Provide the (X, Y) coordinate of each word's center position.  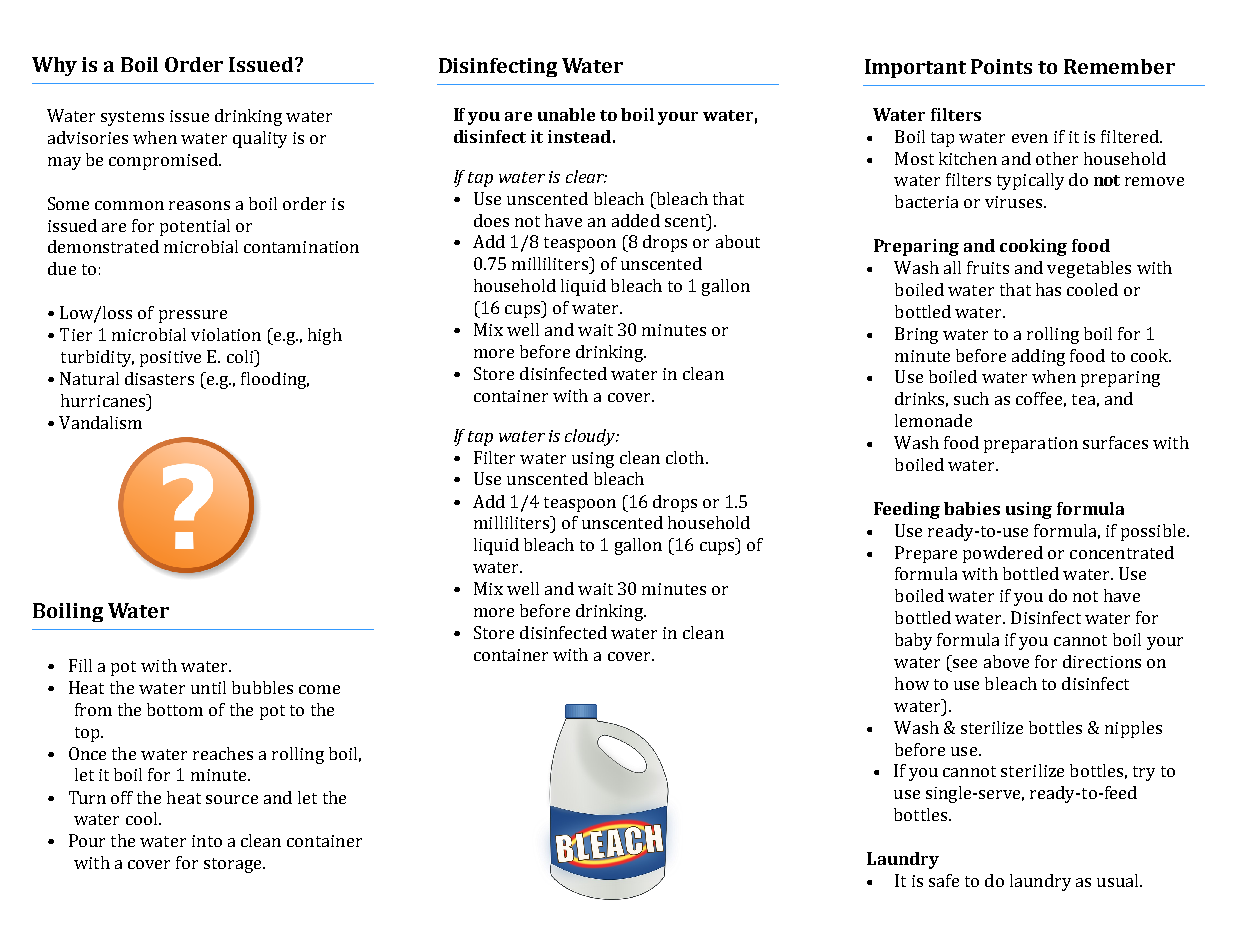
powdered (1003, 554)
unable (566, 114)
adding (1038, 357)
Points (1001, 66)
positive (170, 359)
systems (132, 118)
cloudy (591, 437)
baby (913, 641)
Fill (80, 665)
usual (1119, 880)
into (207, 841)
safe (944, 880)
